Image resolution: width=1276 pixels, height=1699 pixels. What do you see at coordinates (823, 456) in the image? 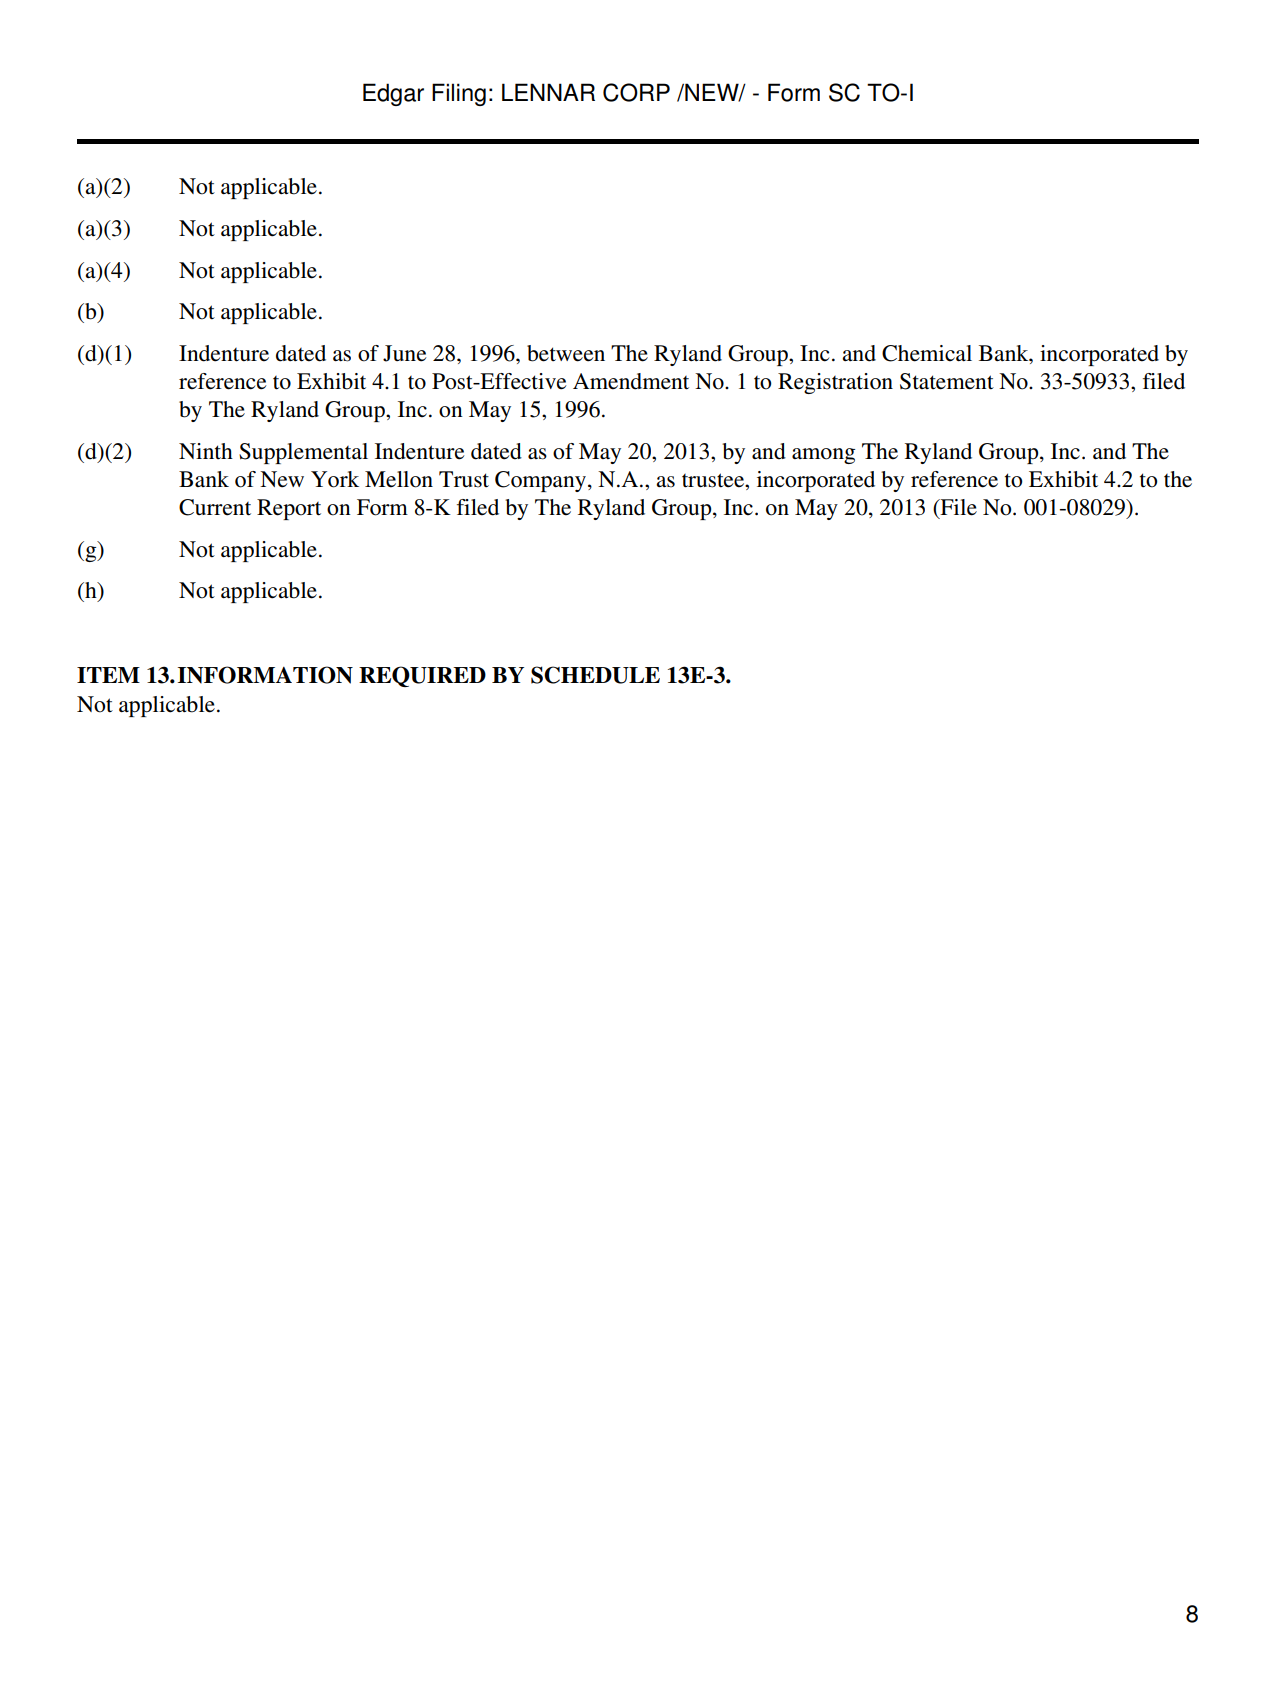
I see `among` at bounding box center [823, 456].
